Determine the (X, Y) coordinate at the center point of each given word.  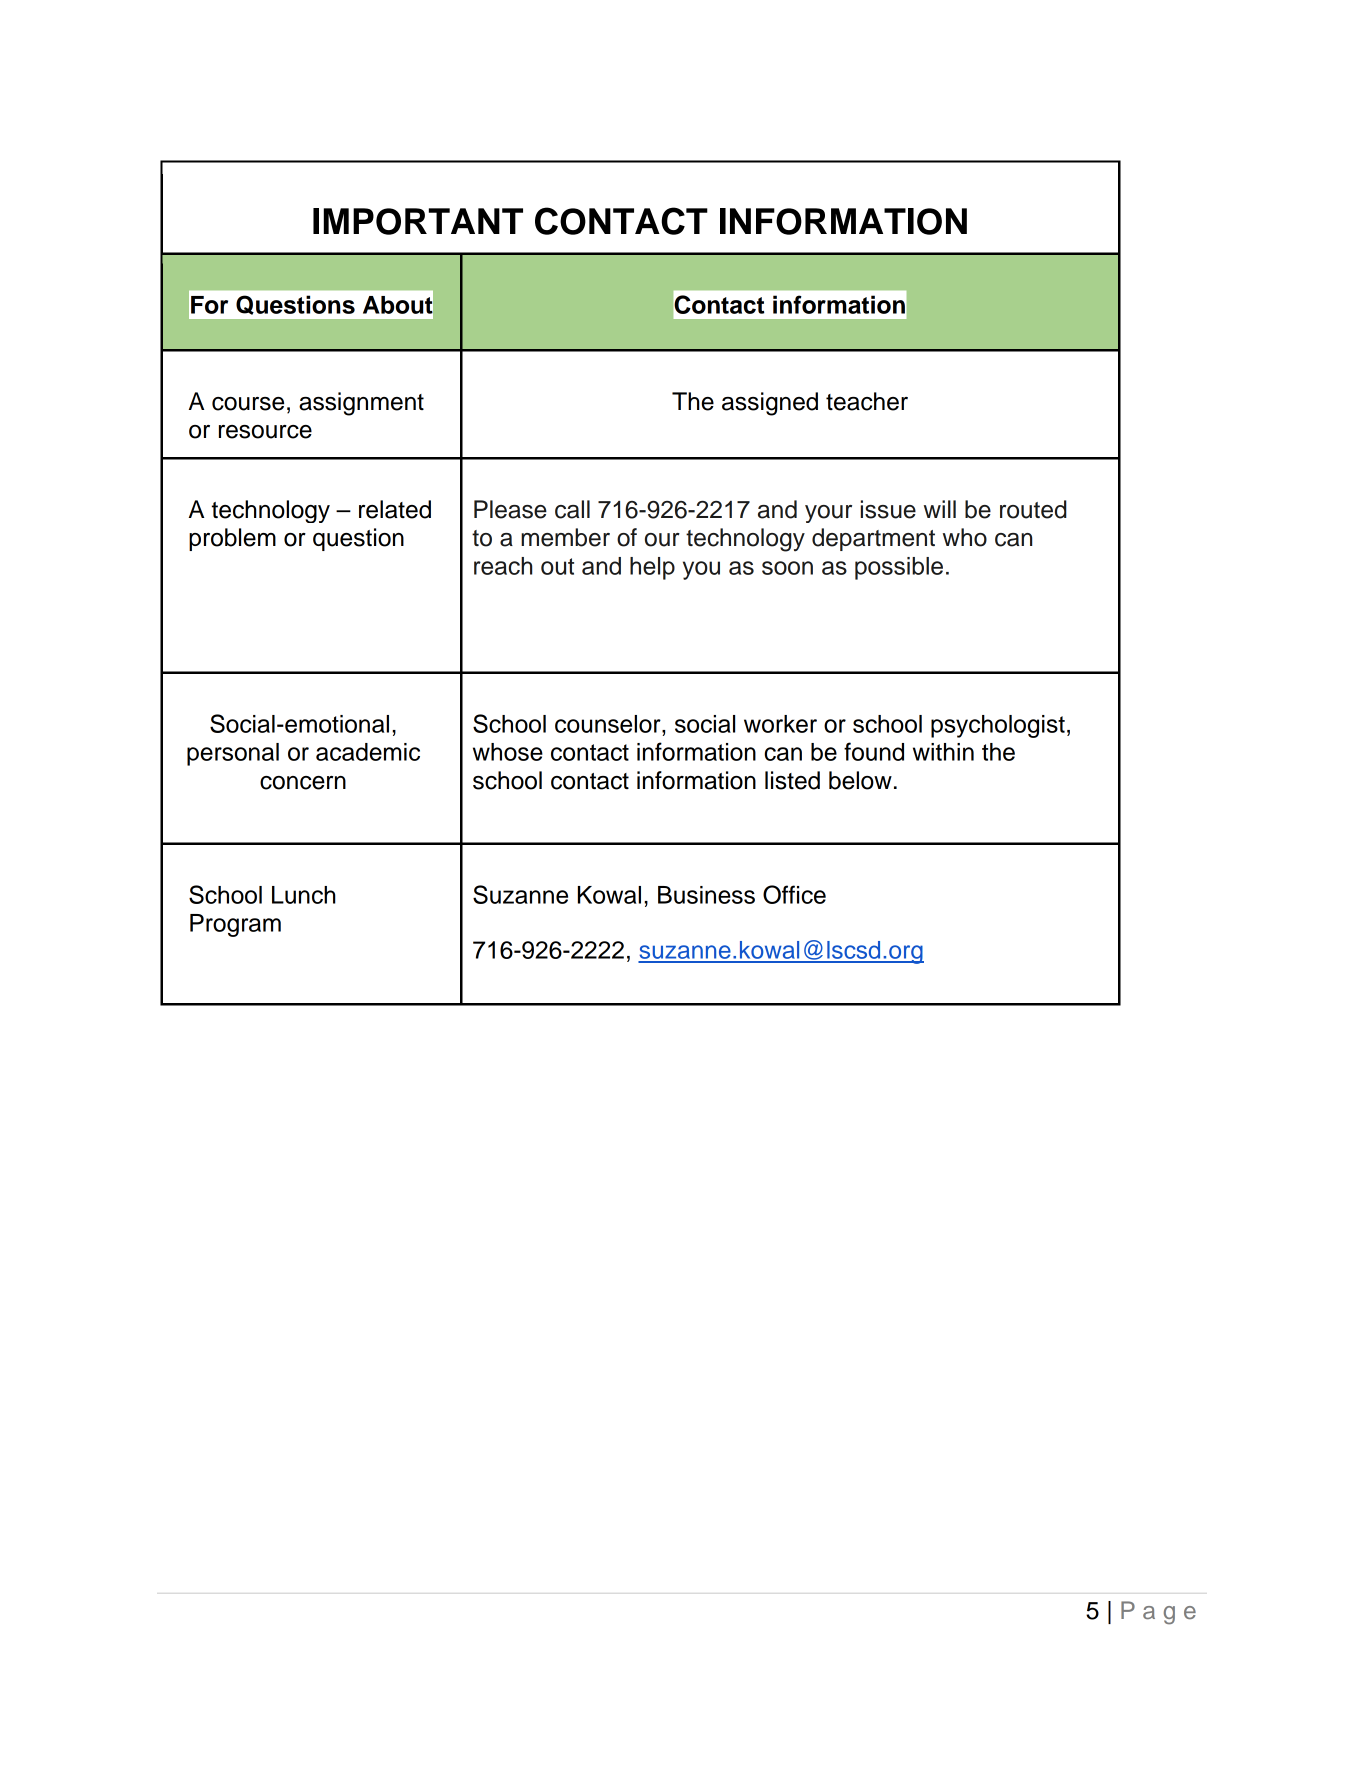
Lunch (304, 895)
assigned (770, 404)
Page (1158, 1613)
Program (235, 925)
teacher (867, 401)
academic (368, 752)
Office (794, 894)
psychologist (998, 726)
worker (780, 724)
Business (706, 895)
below (860, 780)
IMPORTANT (418, 221)
